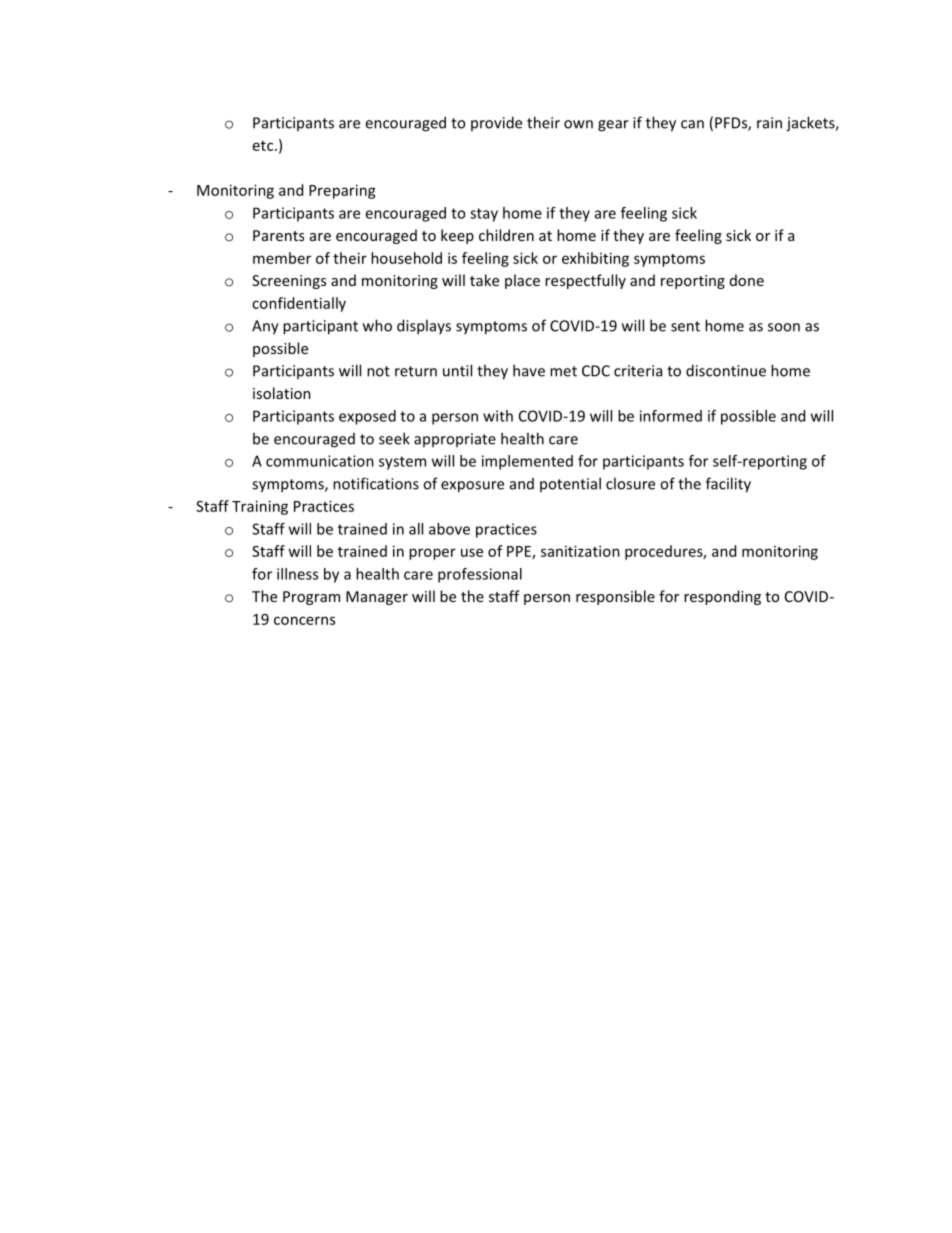 This screenshot has height=1233, width=952. What do you see at coordinates (311, 598) in the screenshot?
I see `Program` at bounding box center [311, 598].
